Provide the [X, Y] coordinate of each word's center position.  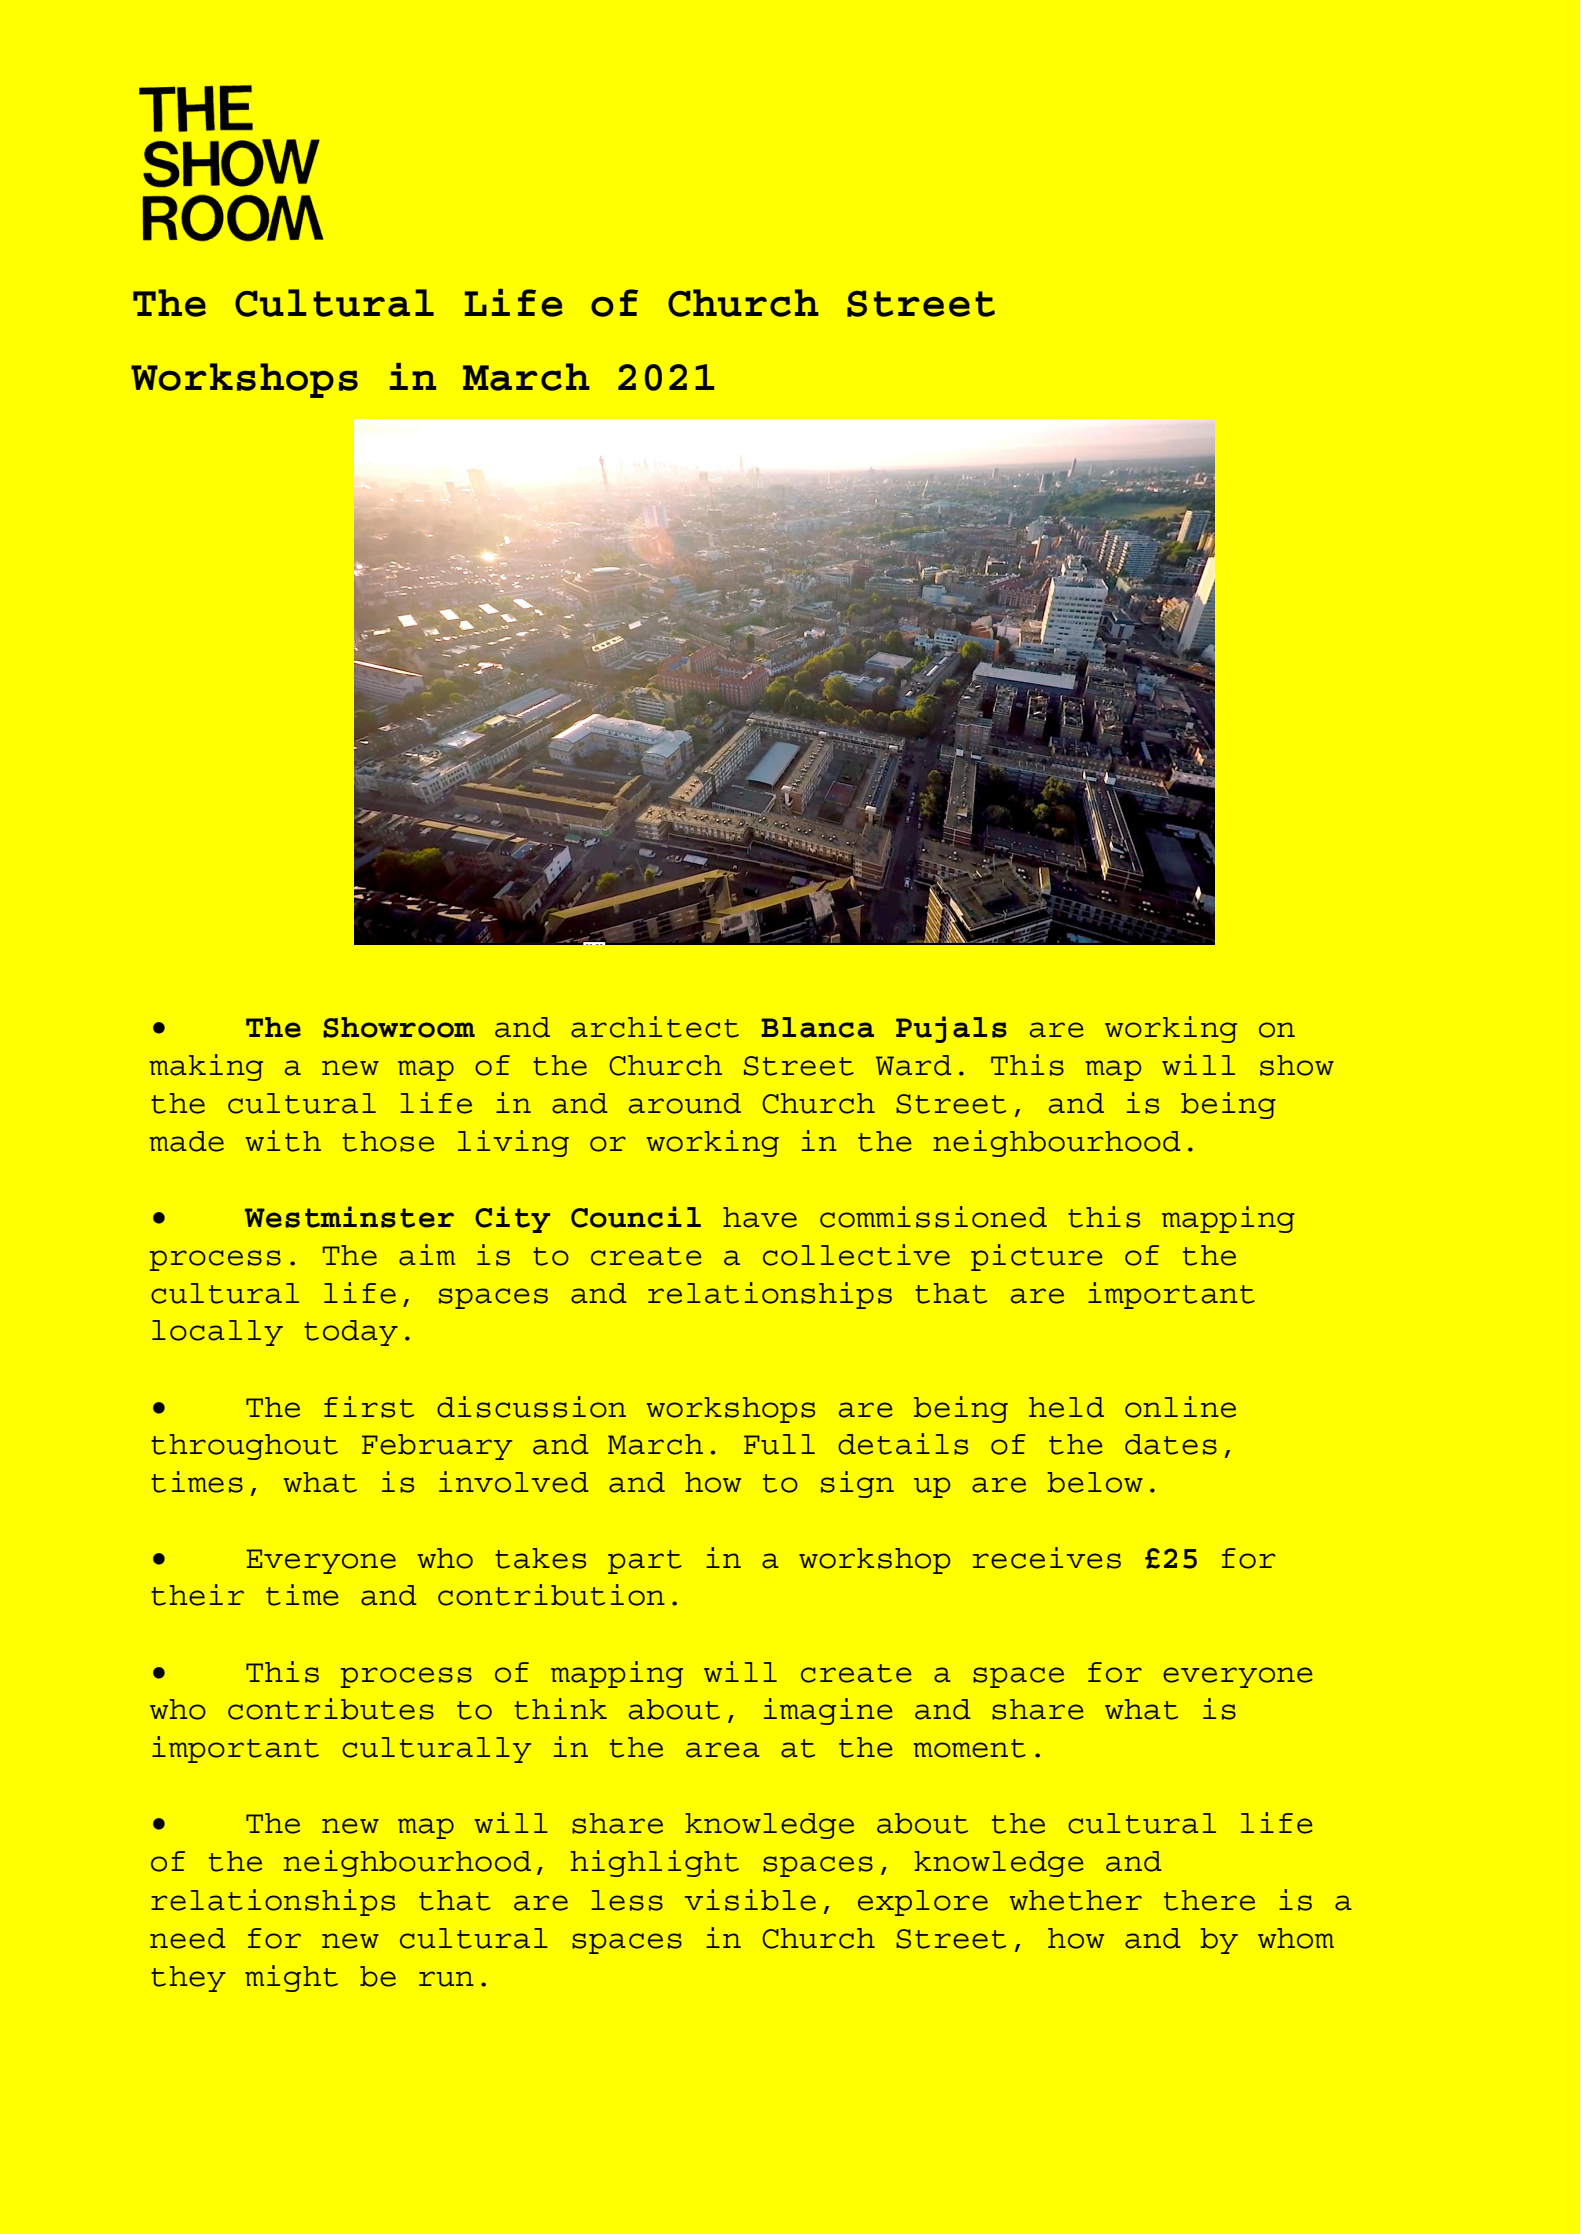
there [1209, 1900]
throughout [244, 1447]
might [291, 1978]
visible [750, 1900]
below [1095, 1482]
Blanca [818, 1027]
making [206, 1067]
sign [857, 1484]
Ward [914, 1065]
